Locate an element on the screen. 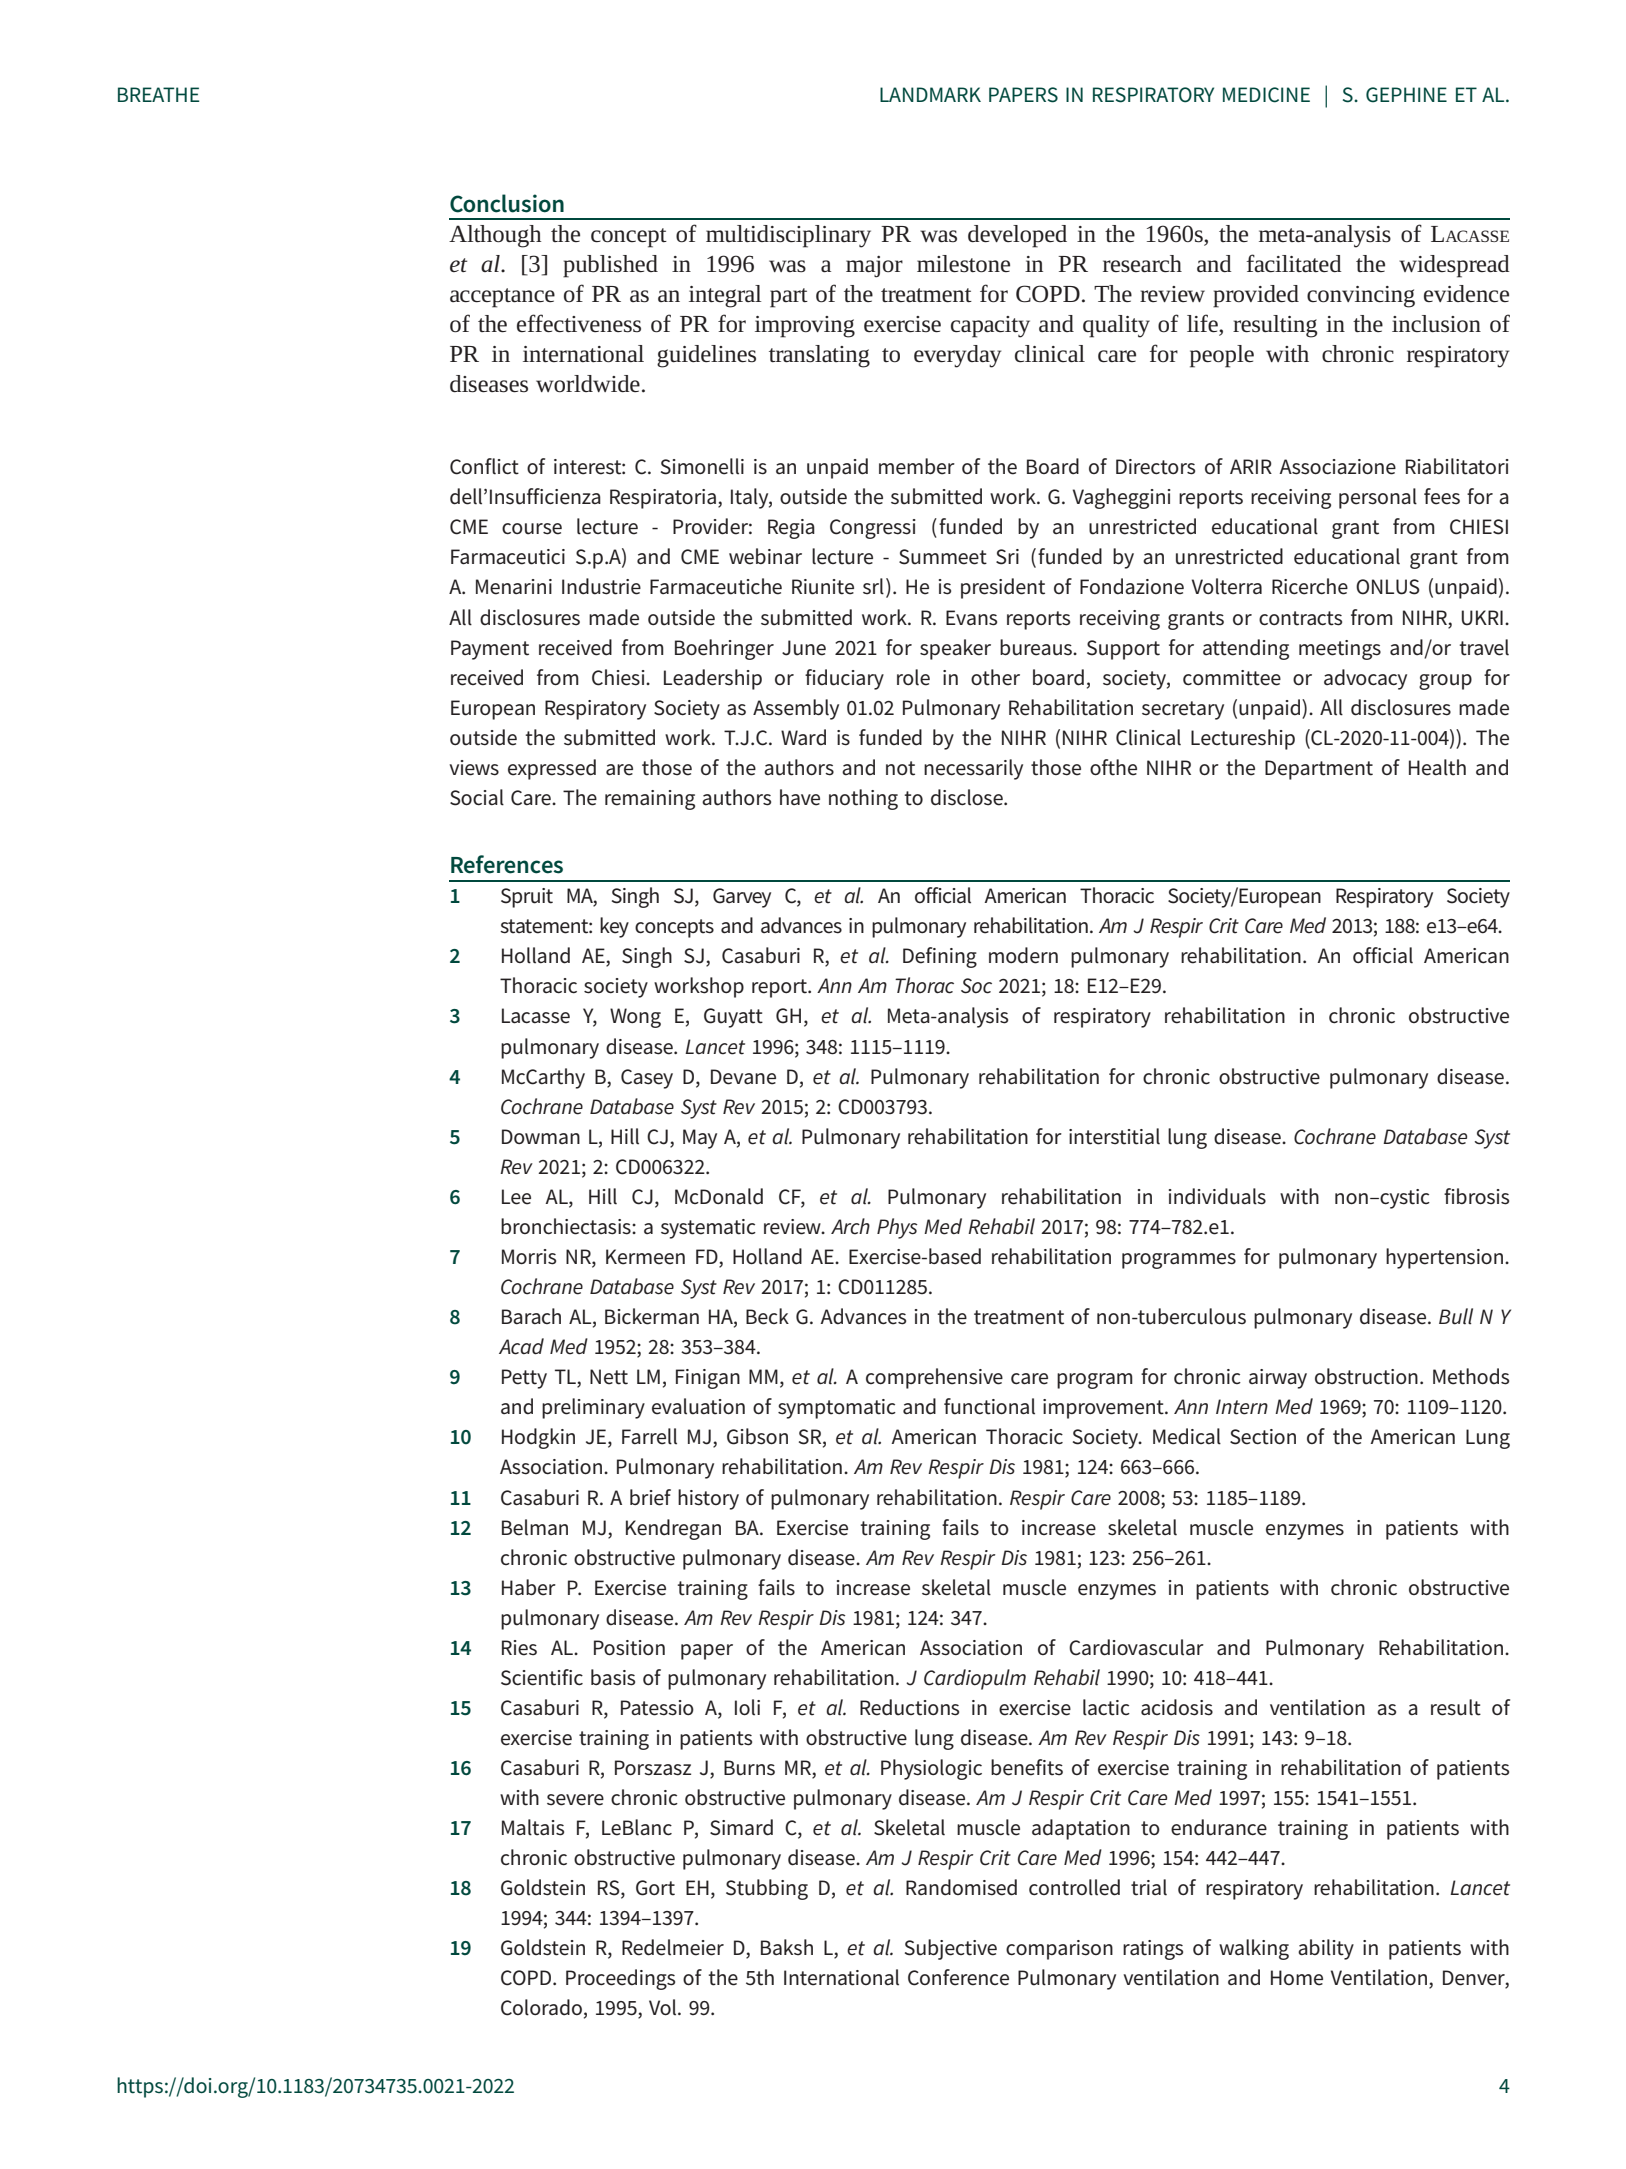 The height and width of the screenshot is (2169, 1626). individuals is located at coordinates (1217, 1196).
